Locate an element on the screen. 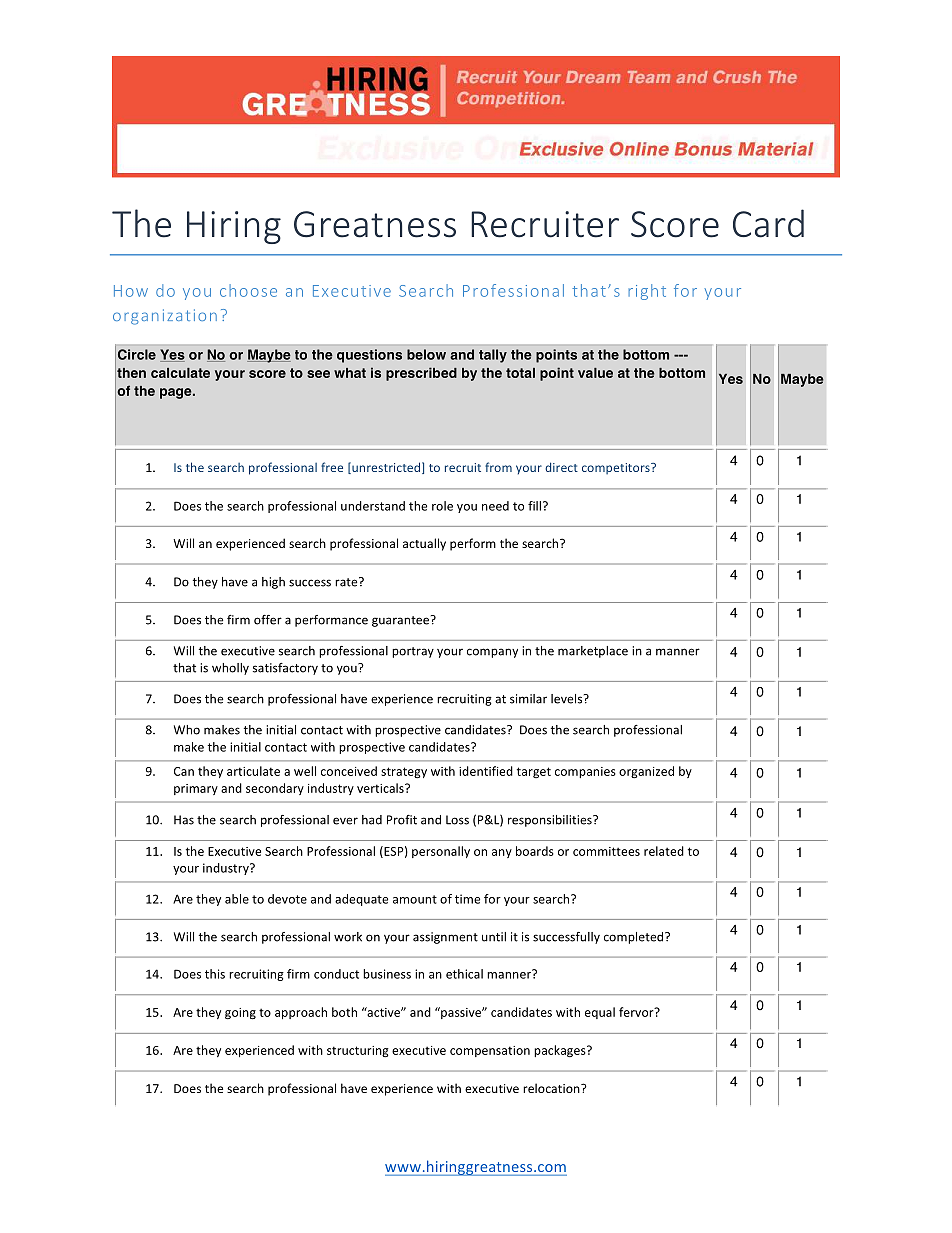 Image resolution: width=952 pixels, height=1233 pixels. compensation is located at coordinates (490, 1051).
